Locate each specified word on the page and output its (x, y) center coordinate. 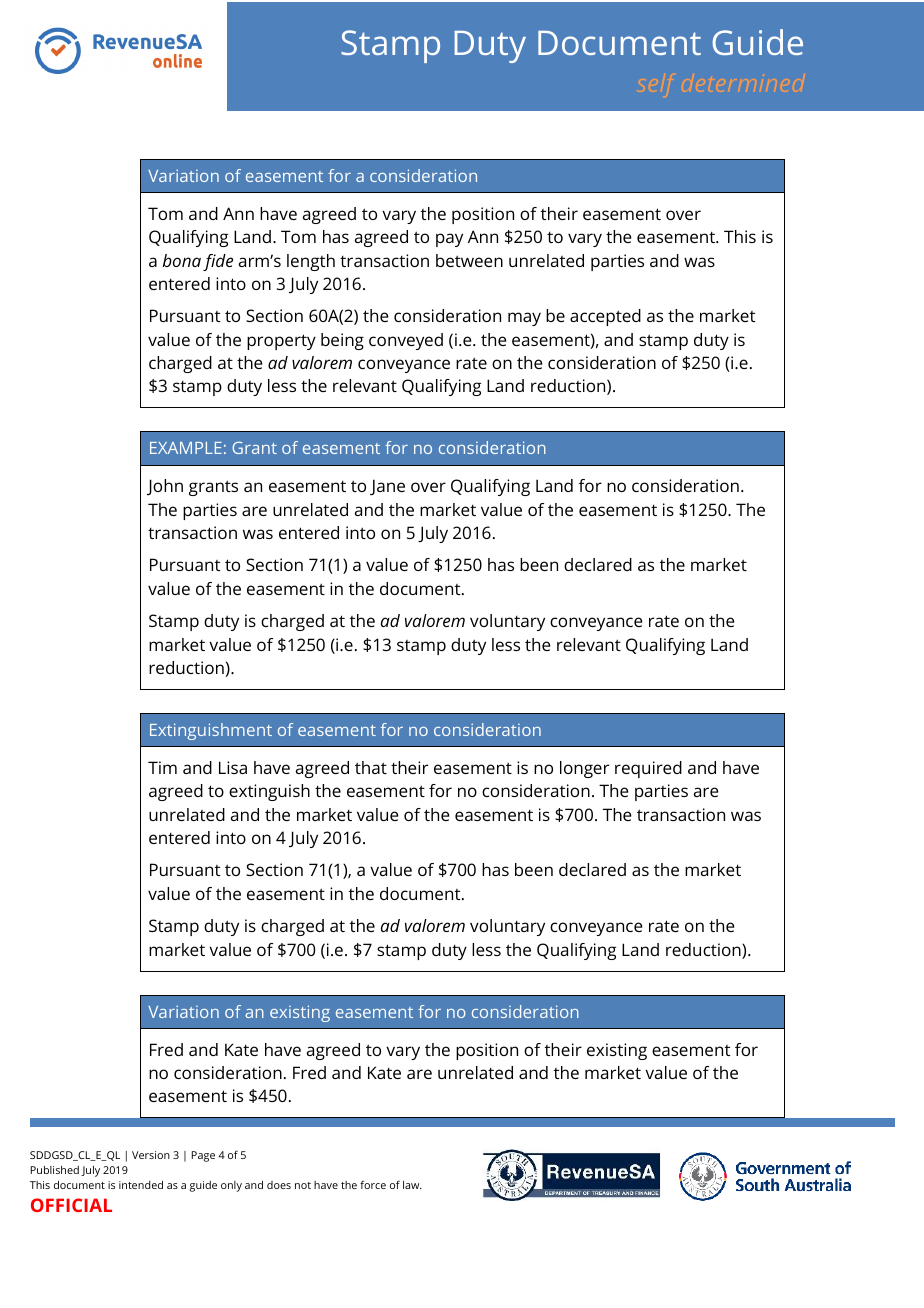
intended (141, 1184)
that (371, 767)
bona (182, 260)
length (311, 262)
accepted (605, 317)
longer (584, 769)
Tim (162, 767)
